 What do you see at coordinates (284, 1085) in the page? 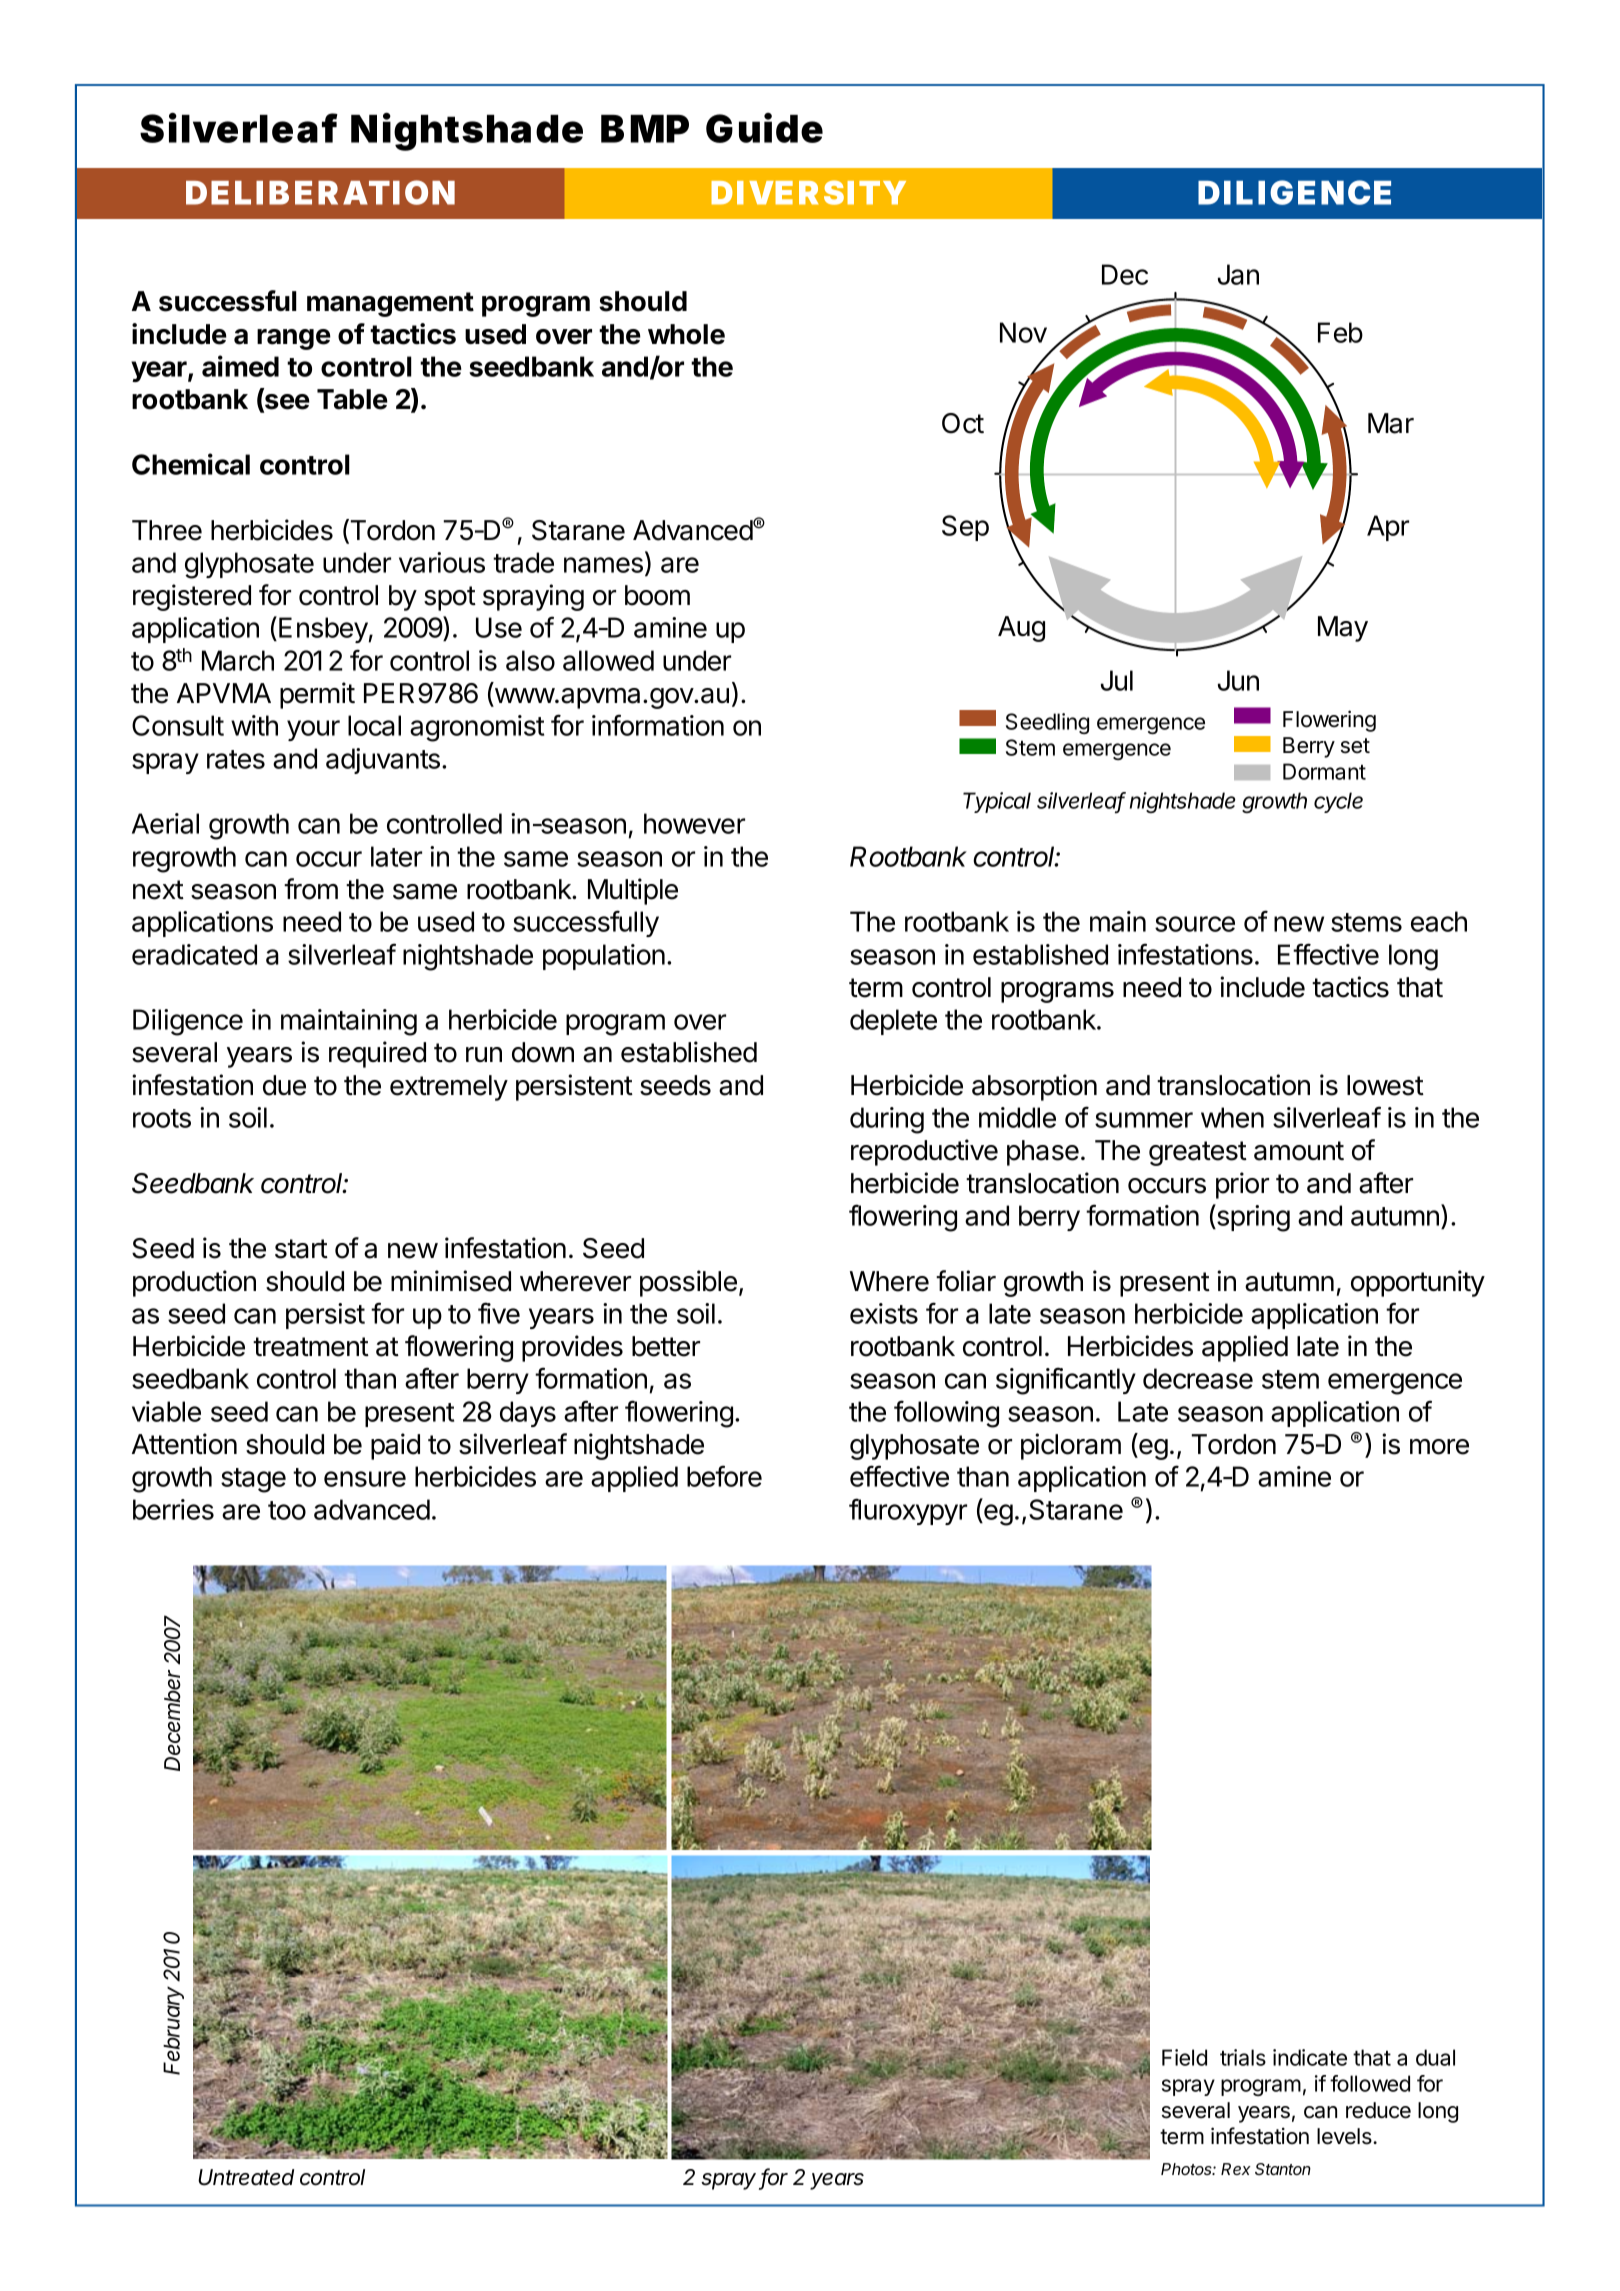
I see `due` at bounding box center [284, 1085].
